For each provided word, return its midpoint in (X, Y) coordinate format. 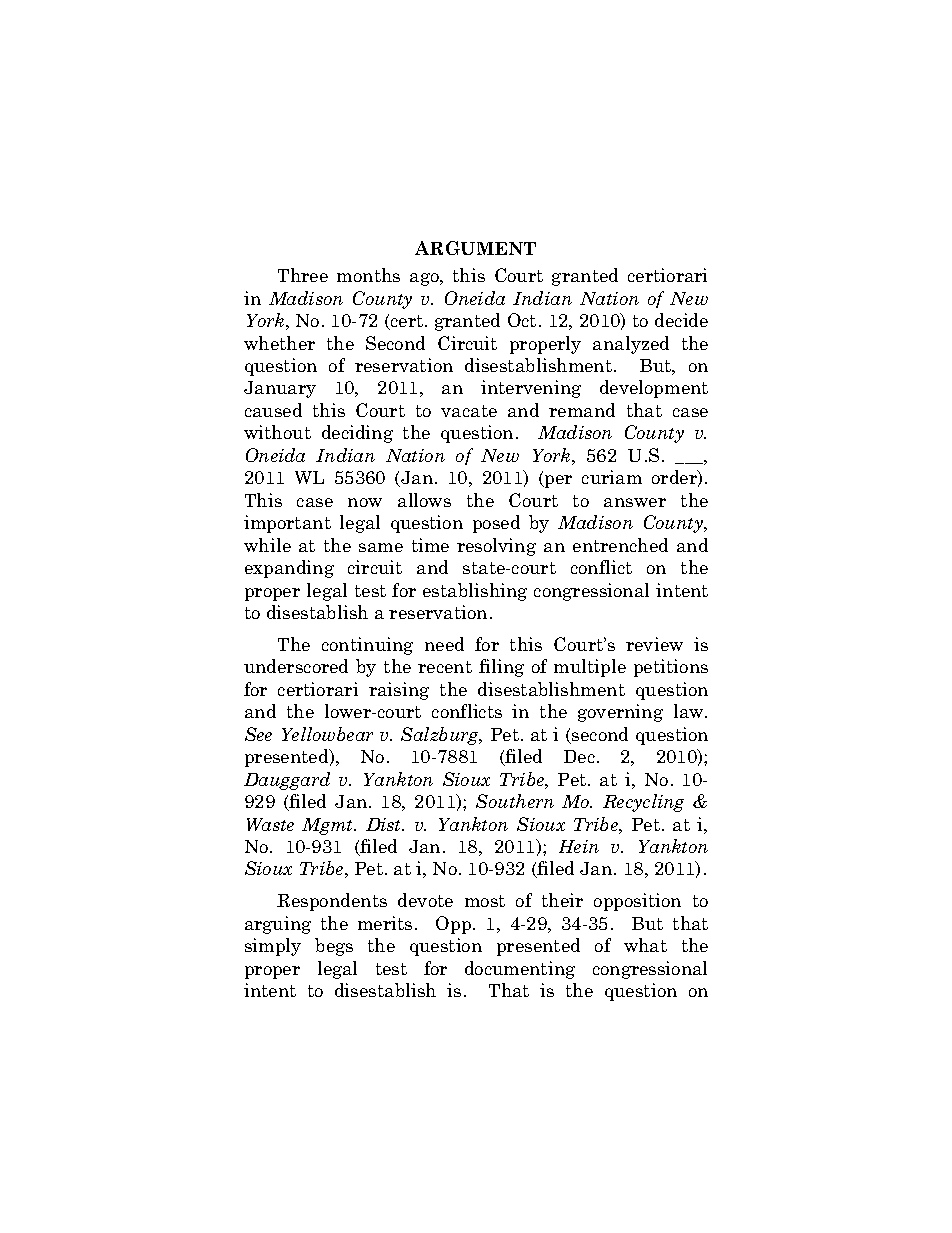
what (645, 945)
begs (334, 947)
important (287, 524)
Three (303, 275)
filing (501, 668)
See (258, 734)
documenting (520, 970)
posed (496, 524)
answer (635, 502)
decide (681, 320)
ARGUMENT (475, 248)
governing (620, 713)
